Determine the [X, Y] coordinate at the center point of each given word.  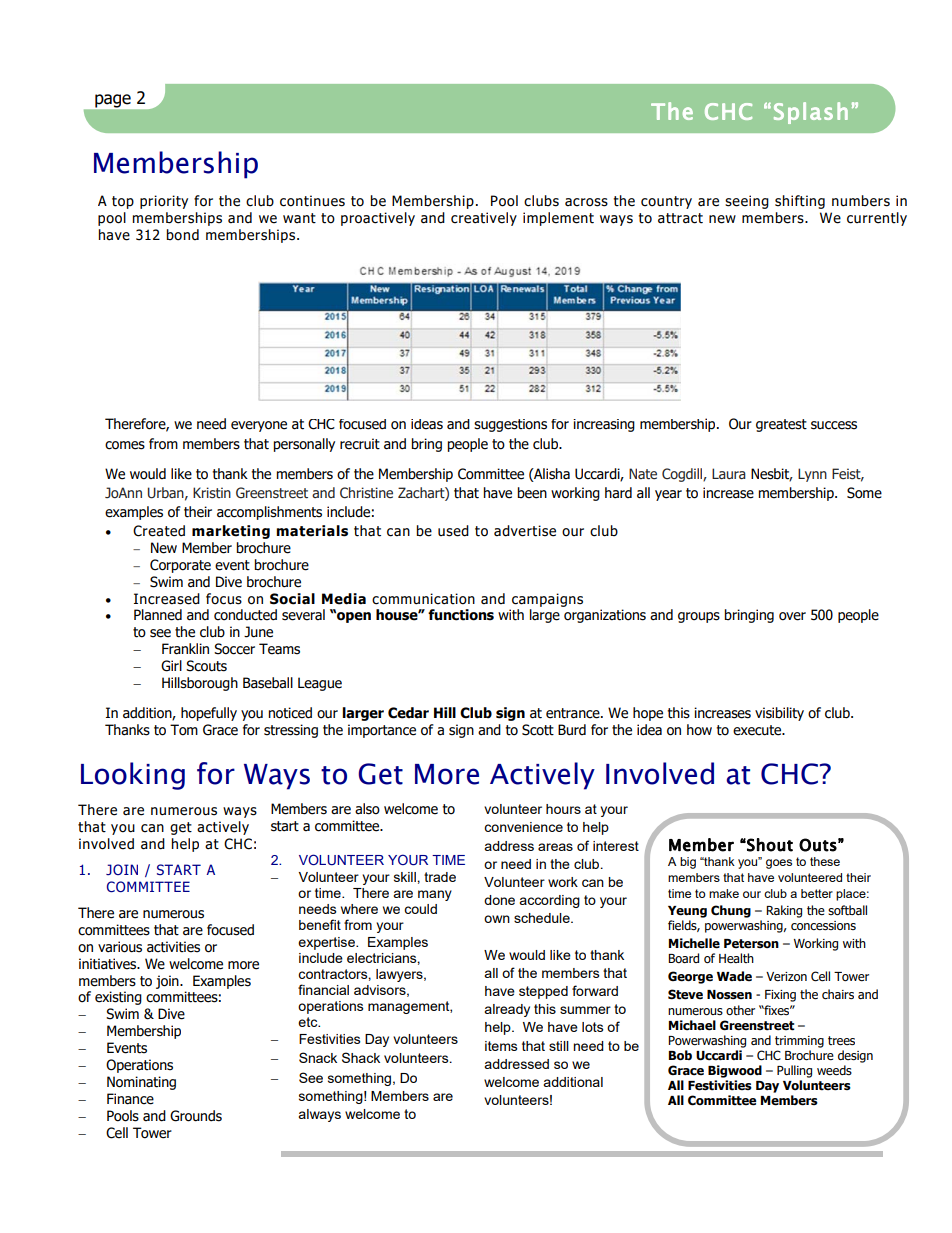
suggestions [510, 425]
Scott [538, 730]
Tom [184, 730]
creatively [484, 219]
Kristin [212, 493]
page [113, 101]
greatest [781, 425]
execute [758, 730]
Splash [811, 113]
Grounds [196, 1116]
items [501, 1046]
